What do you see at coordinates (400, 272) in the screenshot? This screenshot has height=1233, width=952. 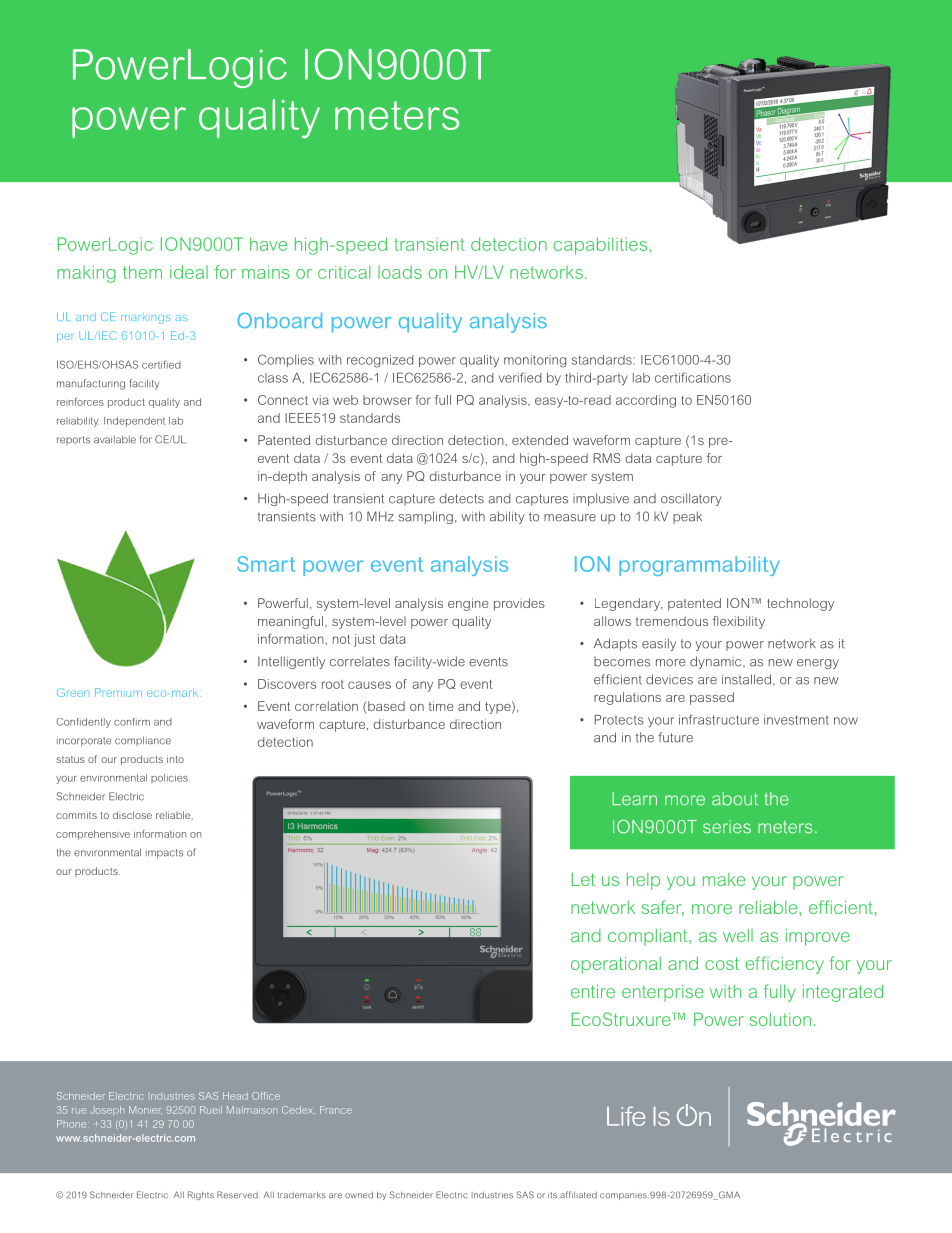 I see `loads` at bounding box center [400, 272].
